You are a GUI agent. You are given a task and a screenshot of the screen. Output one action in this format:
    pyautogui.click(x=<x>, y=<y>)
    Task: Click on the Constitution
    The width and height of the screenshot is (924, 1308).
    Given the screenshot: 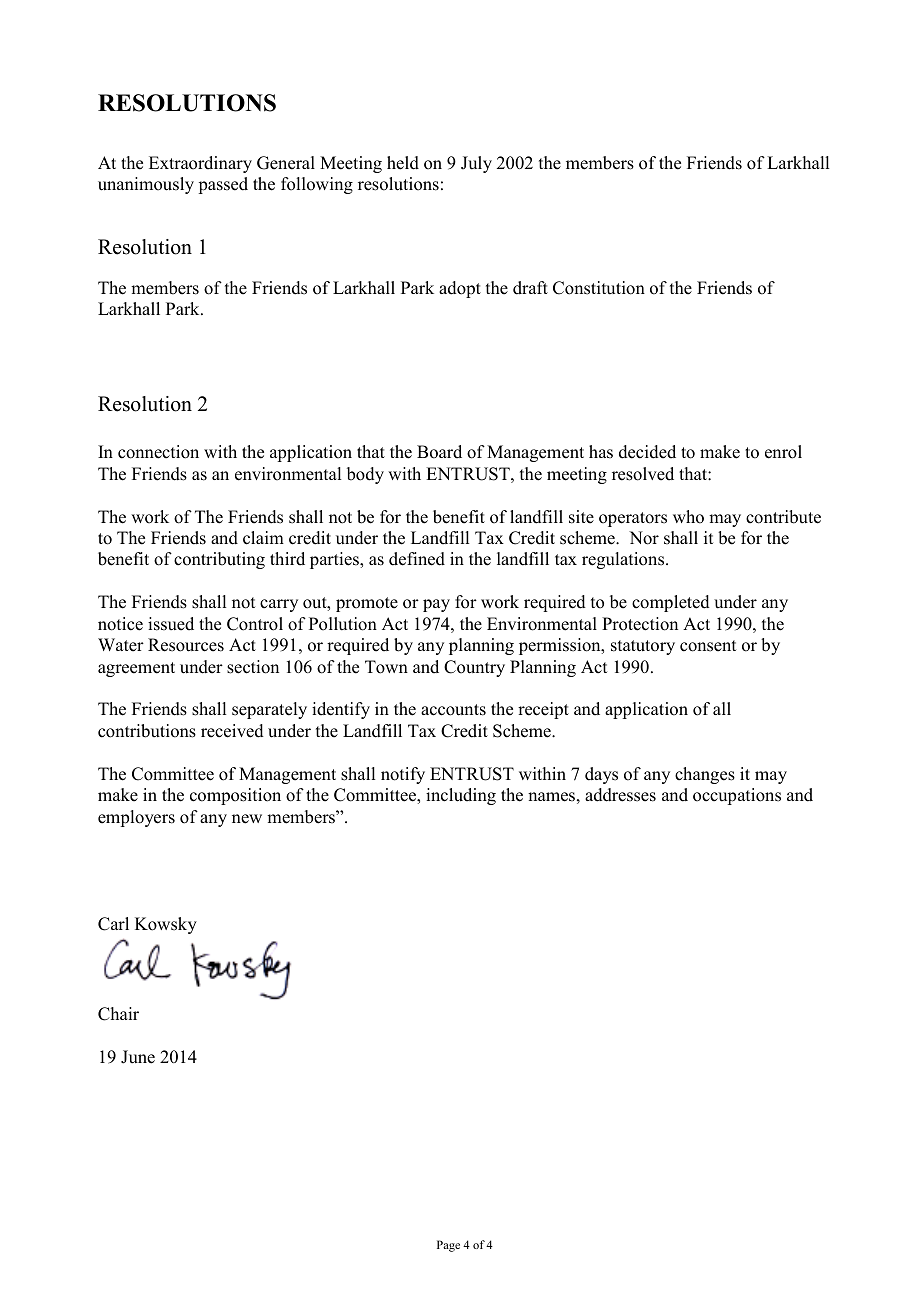 What is the action you would take?
    pyautogui.click(x=599, y=288)
